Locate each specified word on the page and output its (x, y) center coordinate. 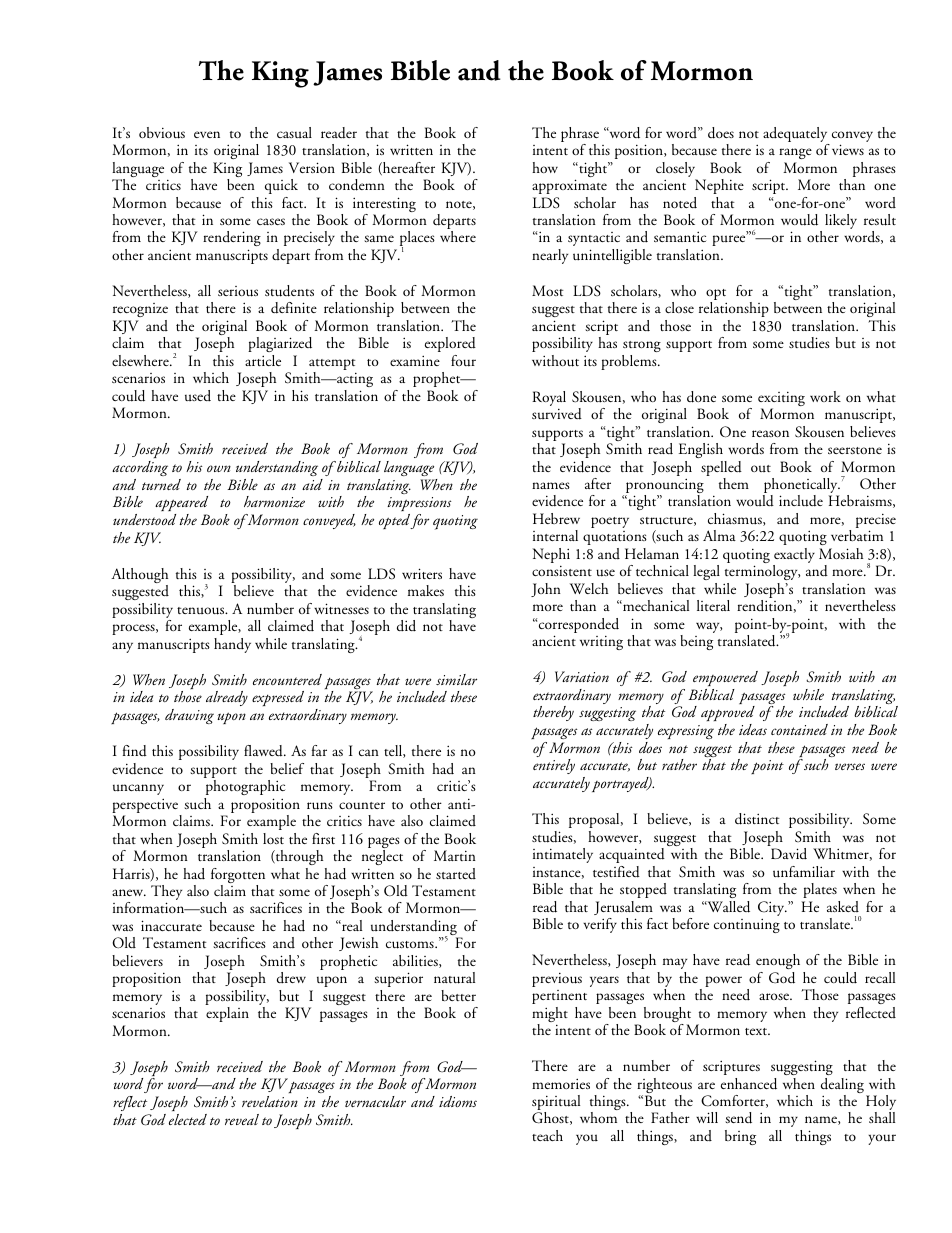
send (738, 1118)
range (795, 153)
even (207, 134)
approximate (569, 186)
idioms (458, 1101)
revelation (270, 1101)
